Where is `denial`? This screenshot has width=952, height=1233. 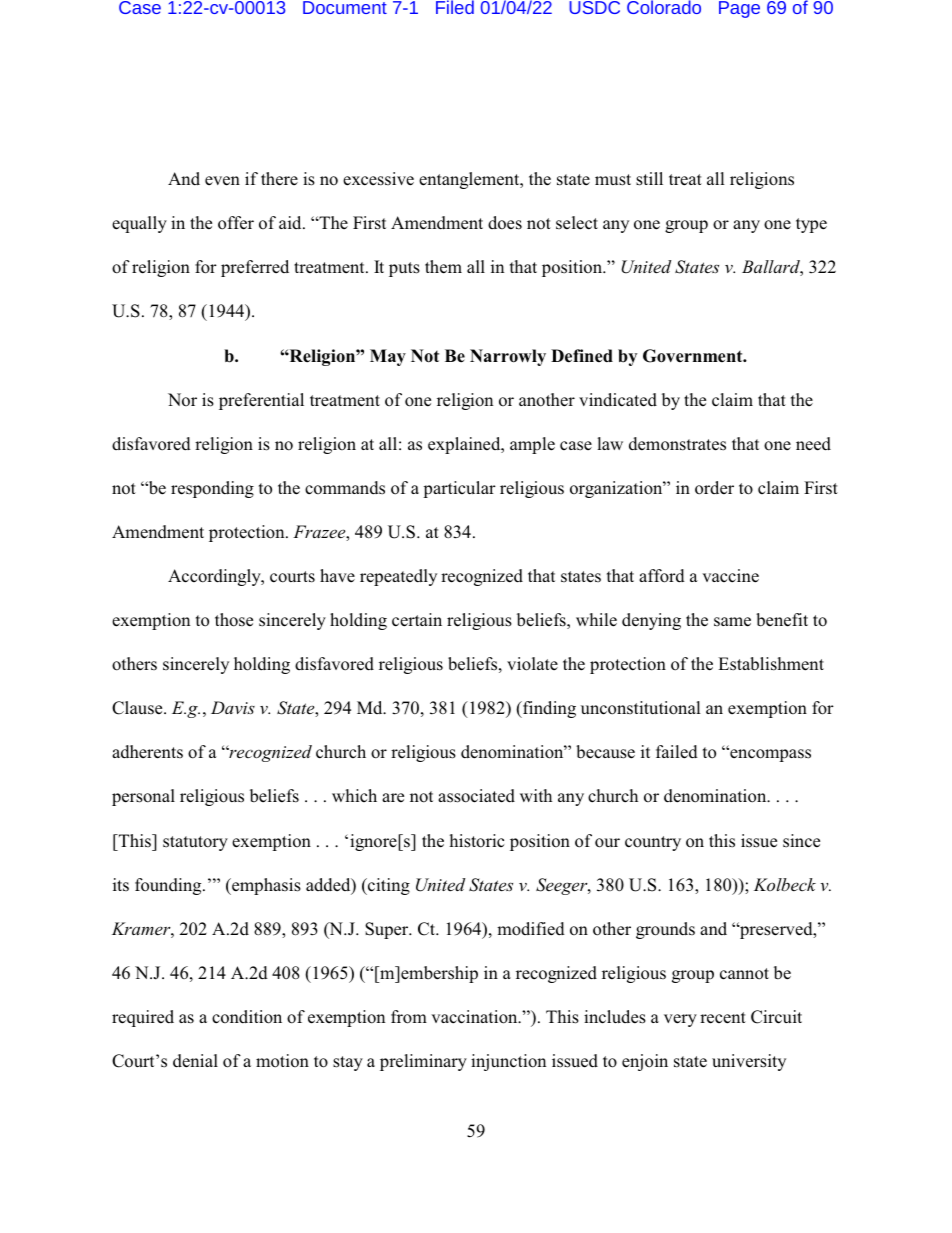
denial is located at coordinates (195, 1061).
